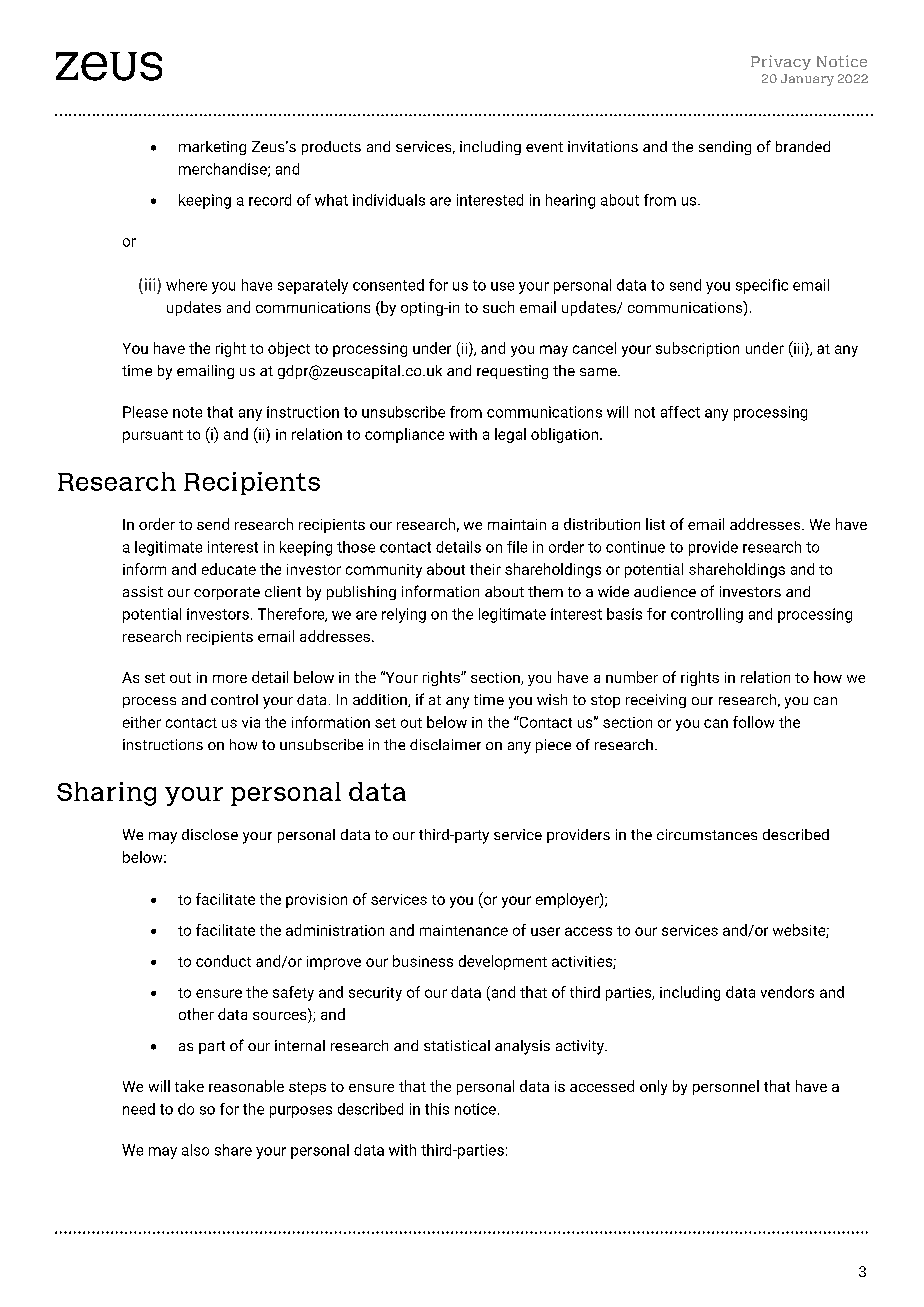 Image resolution: width=924 pixels, height=1307 pixels. Describe the element at coordinates (189, 1086) in the image. I see `take` at that location.
